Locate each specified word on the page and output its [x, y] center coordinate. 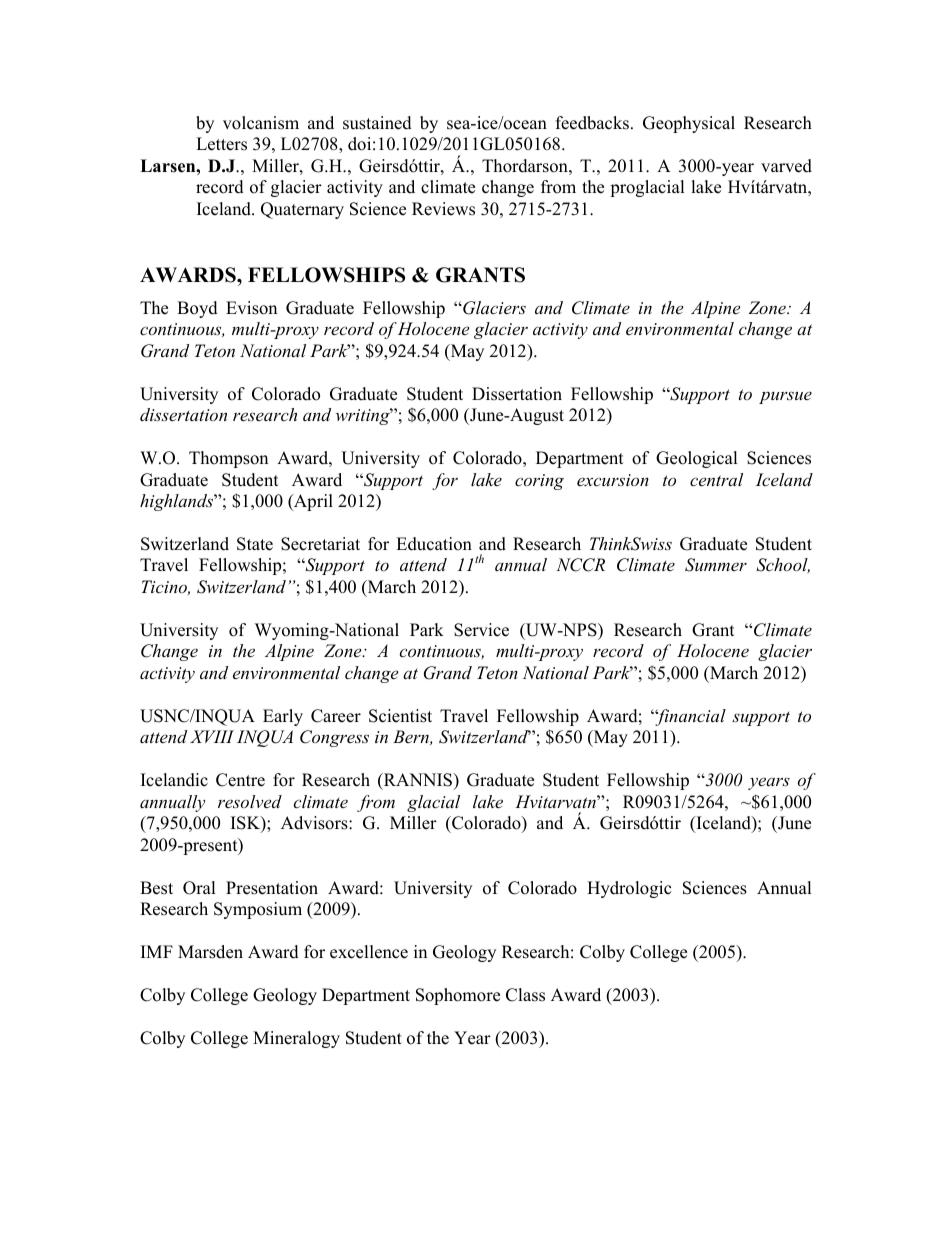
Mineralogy [296, 1039]
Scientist [400, 716]
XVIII [212, 736]
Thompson [228, 459]
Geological [697, 459]
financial [689, 717]
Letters [221, 144]
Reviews [443, 209]
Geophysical [689, 124]
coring [539, 482]
